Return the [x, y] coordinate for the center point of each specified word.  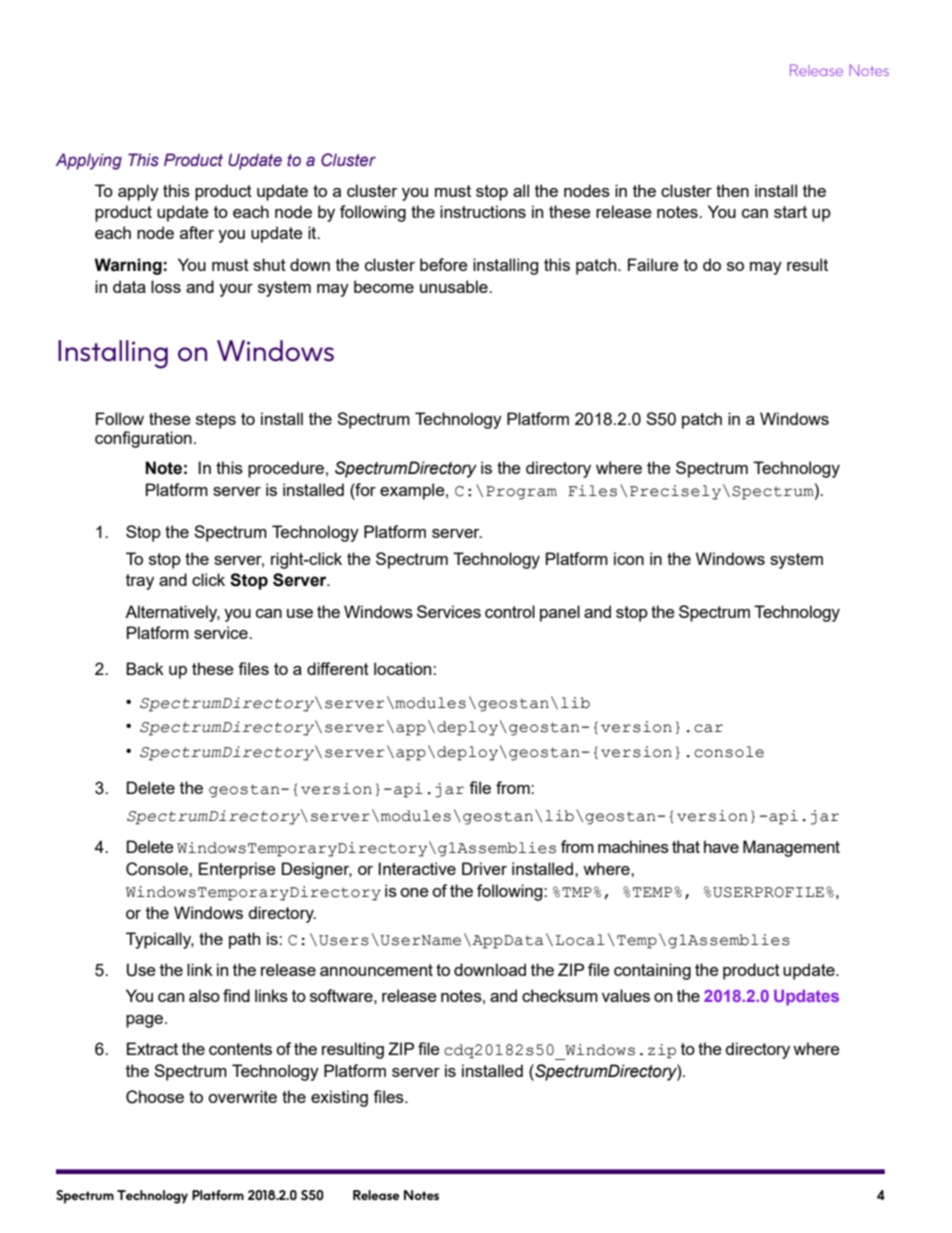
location [404, 668]
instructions [483, 211]
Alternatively [172, 613]
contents [240, 1049]
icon [629, 558]
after [197, 232]
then [732, 190]
